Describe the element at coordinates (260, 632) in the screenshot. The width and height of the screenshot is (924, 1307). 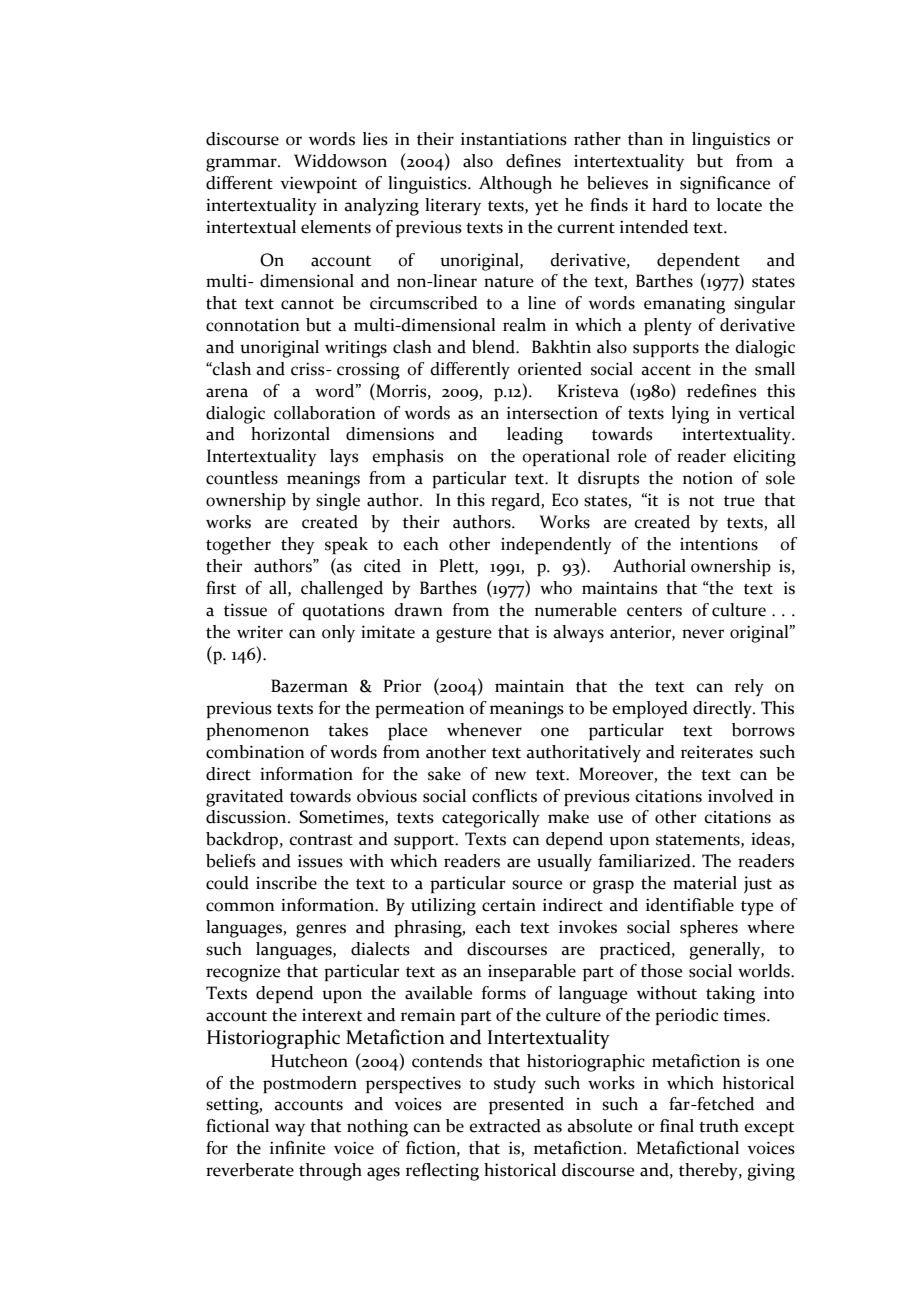
I see `writer` at that location.
